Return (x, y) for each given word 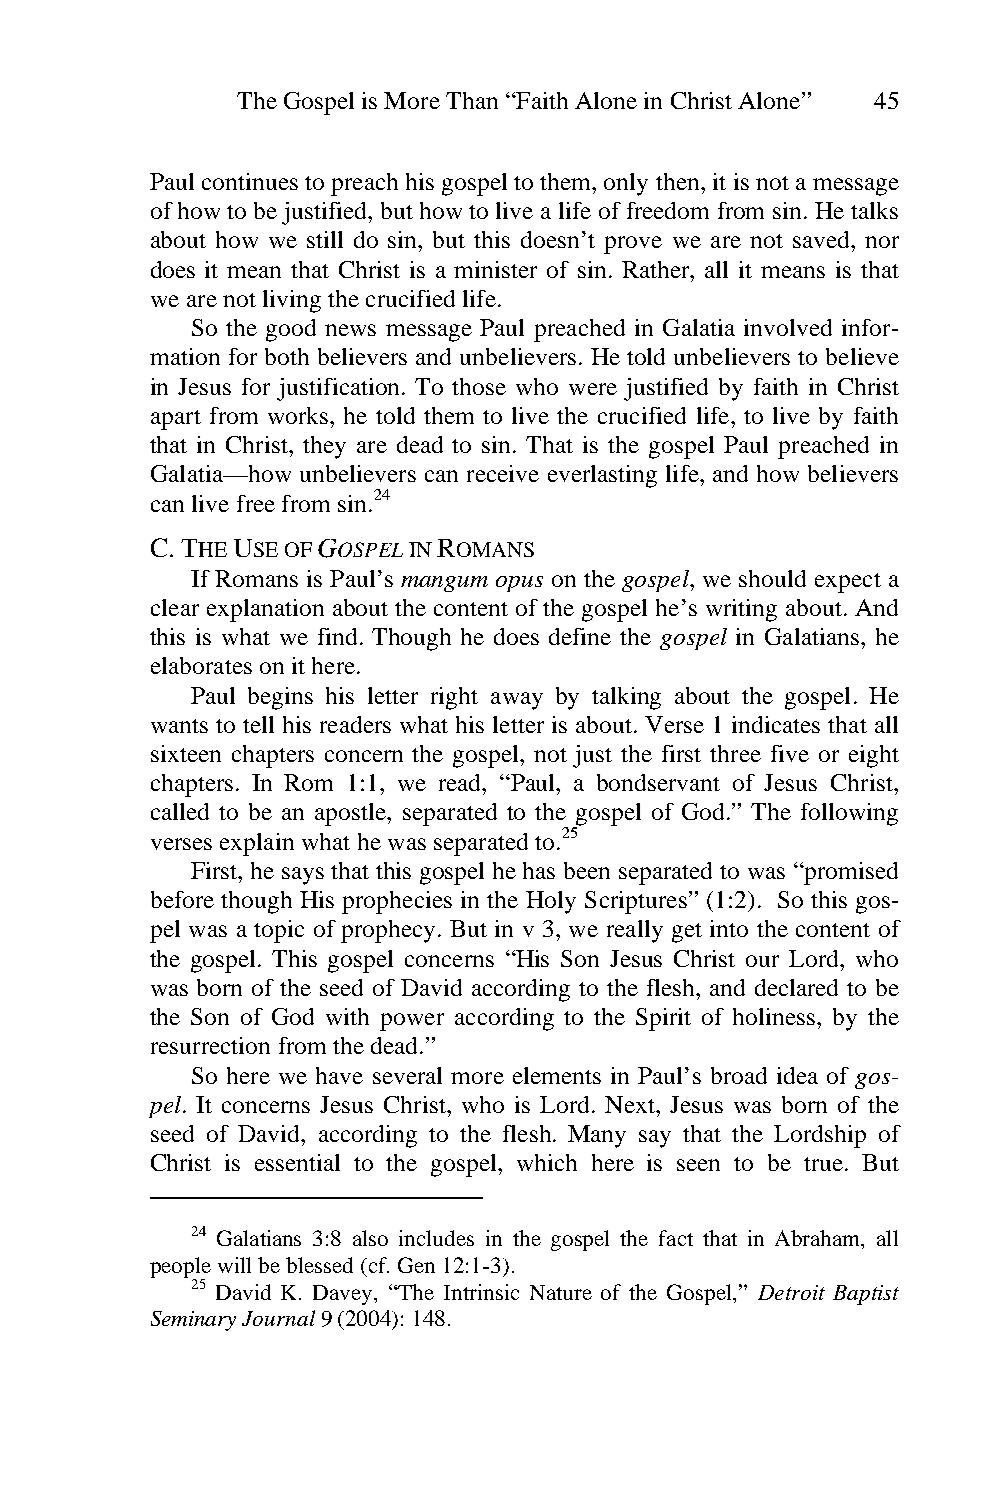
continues (250, 181)
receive (503, 473)
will (234, 1265)
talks (874, 210)
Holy (551, 902)
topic (279, 931)
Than (472, 100)
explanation (265, 610)
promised (850, 873)
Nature (561, 1292)
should (772, 578)
